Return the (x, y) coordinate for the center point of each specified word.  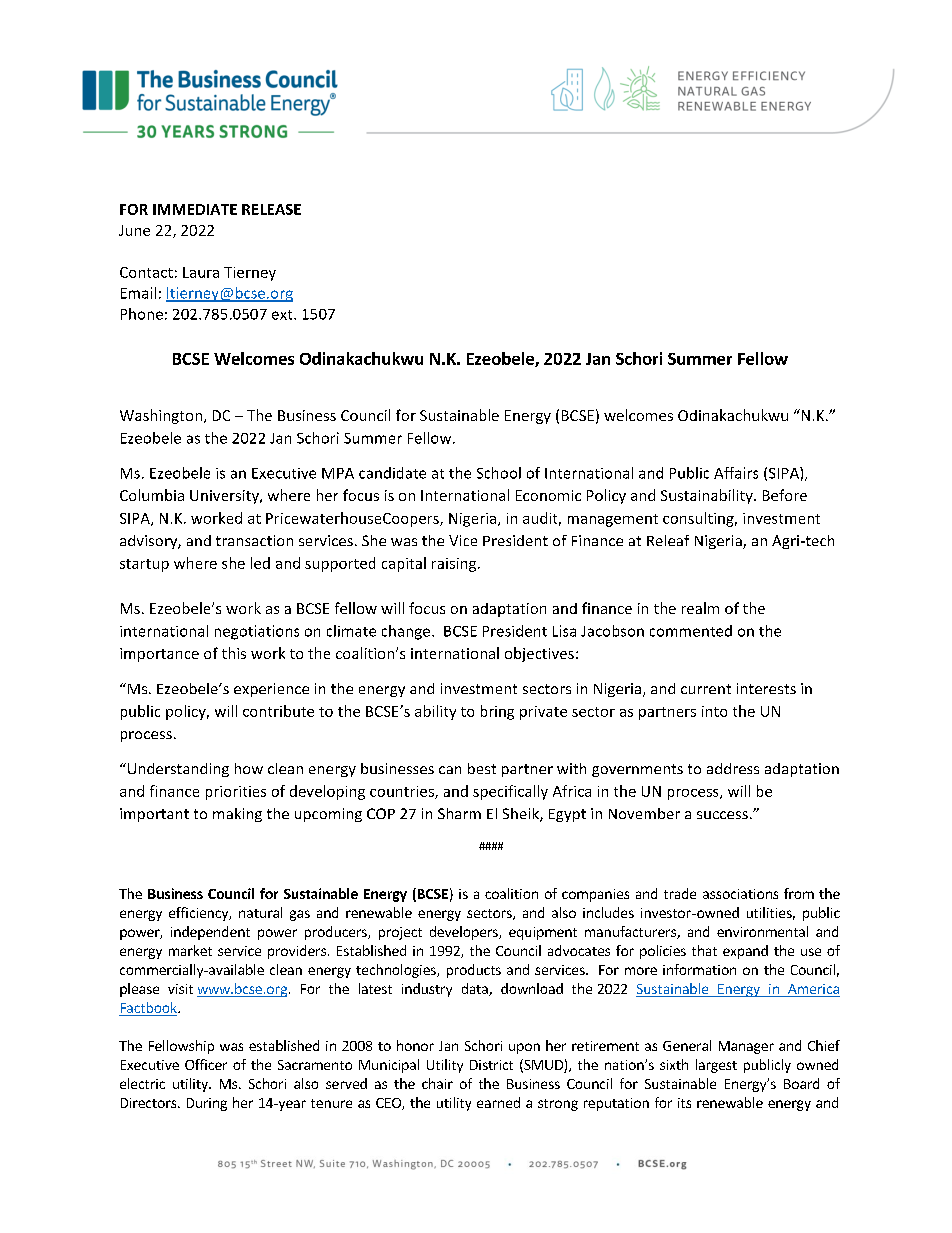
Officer (206, 1064)
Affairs (736, 473)
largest (716, 1066)
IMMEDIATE (195, 209)
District (491, 1065)
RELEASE (271, 209)
